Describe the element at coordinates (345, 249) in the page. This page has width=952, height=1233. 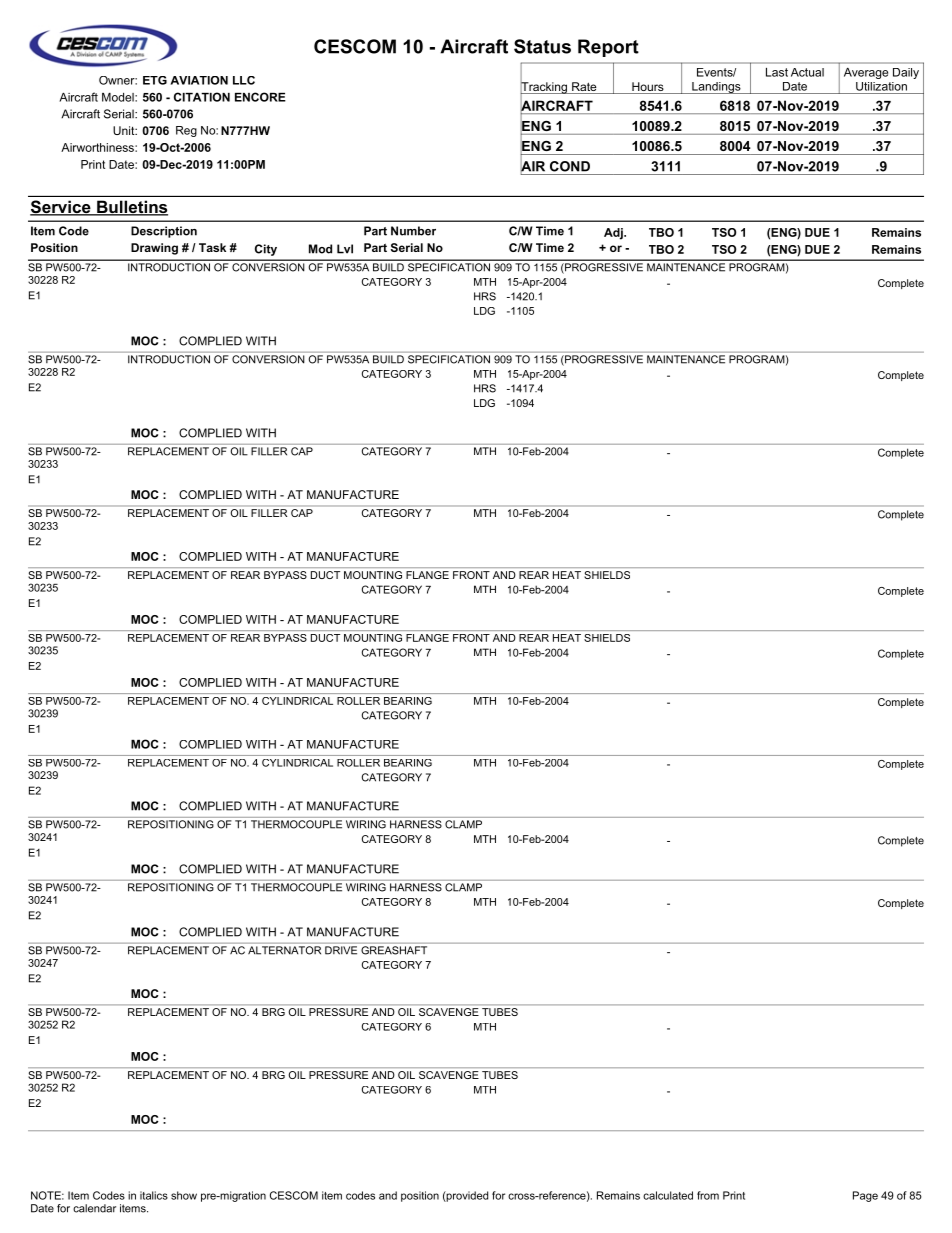
I see `Lvl` at that location.
